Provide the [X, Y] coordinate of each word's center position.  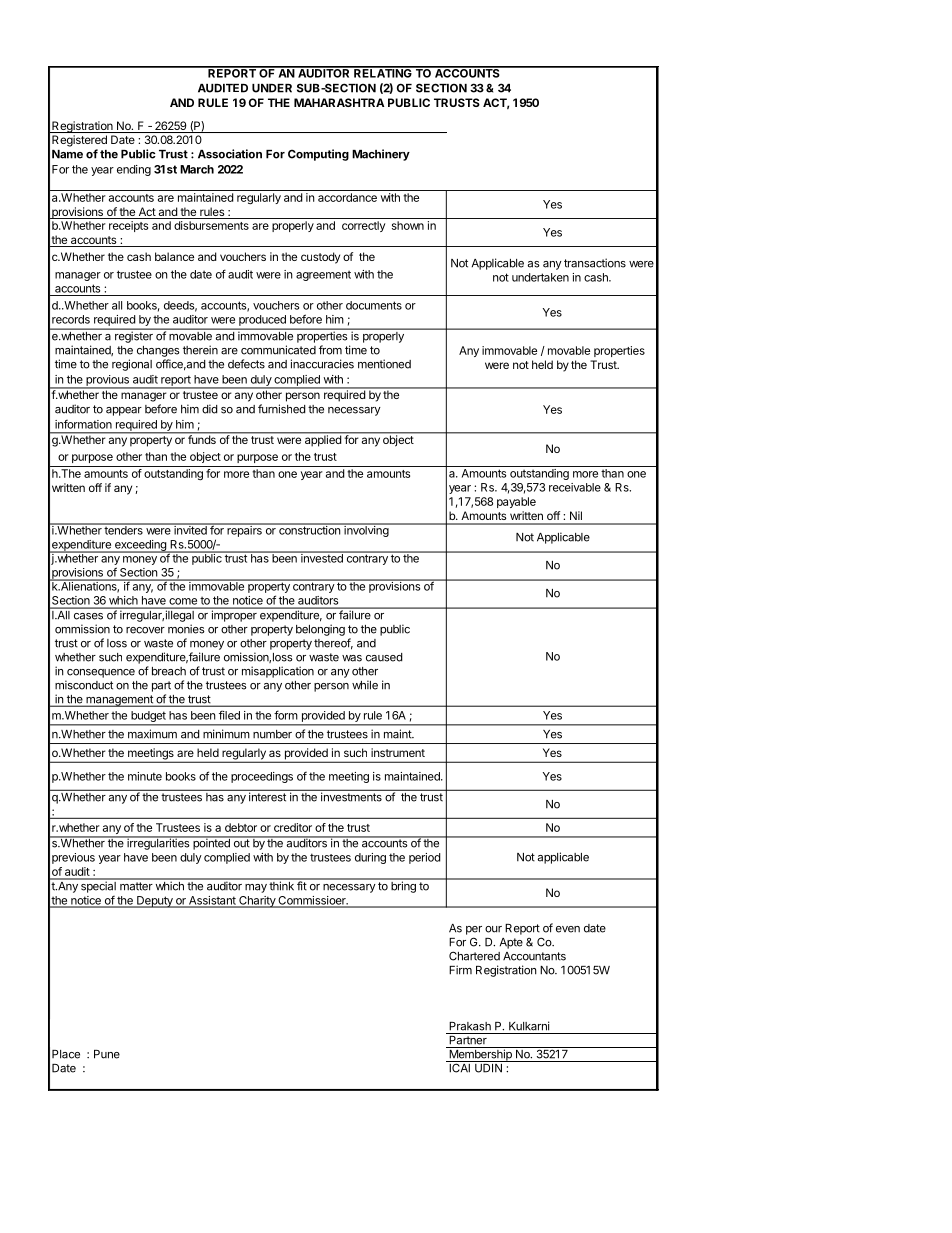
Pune [107, 1054]
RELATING [383, 72]
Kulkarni [529, 1026]
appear [124, 411]
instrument [398, 752]
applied [322, 440]
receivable [575, 487]
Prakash [470, 1026]
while [365, 685]
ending [134, 170]
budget [148, 718]
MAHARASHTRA [339, 102]
